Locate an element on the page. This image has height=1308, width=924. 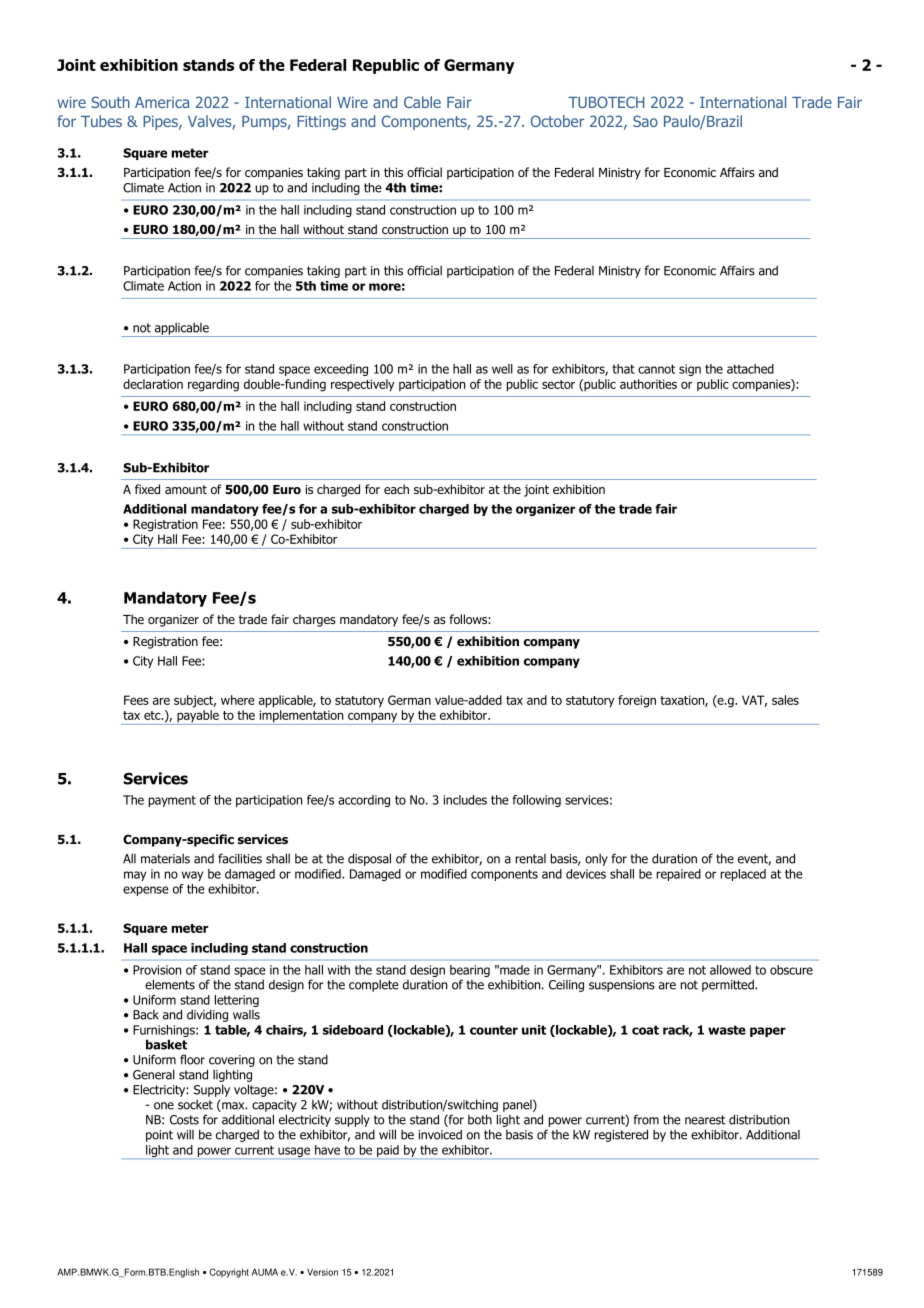
nearest is located at coordinates (705, 1120).
